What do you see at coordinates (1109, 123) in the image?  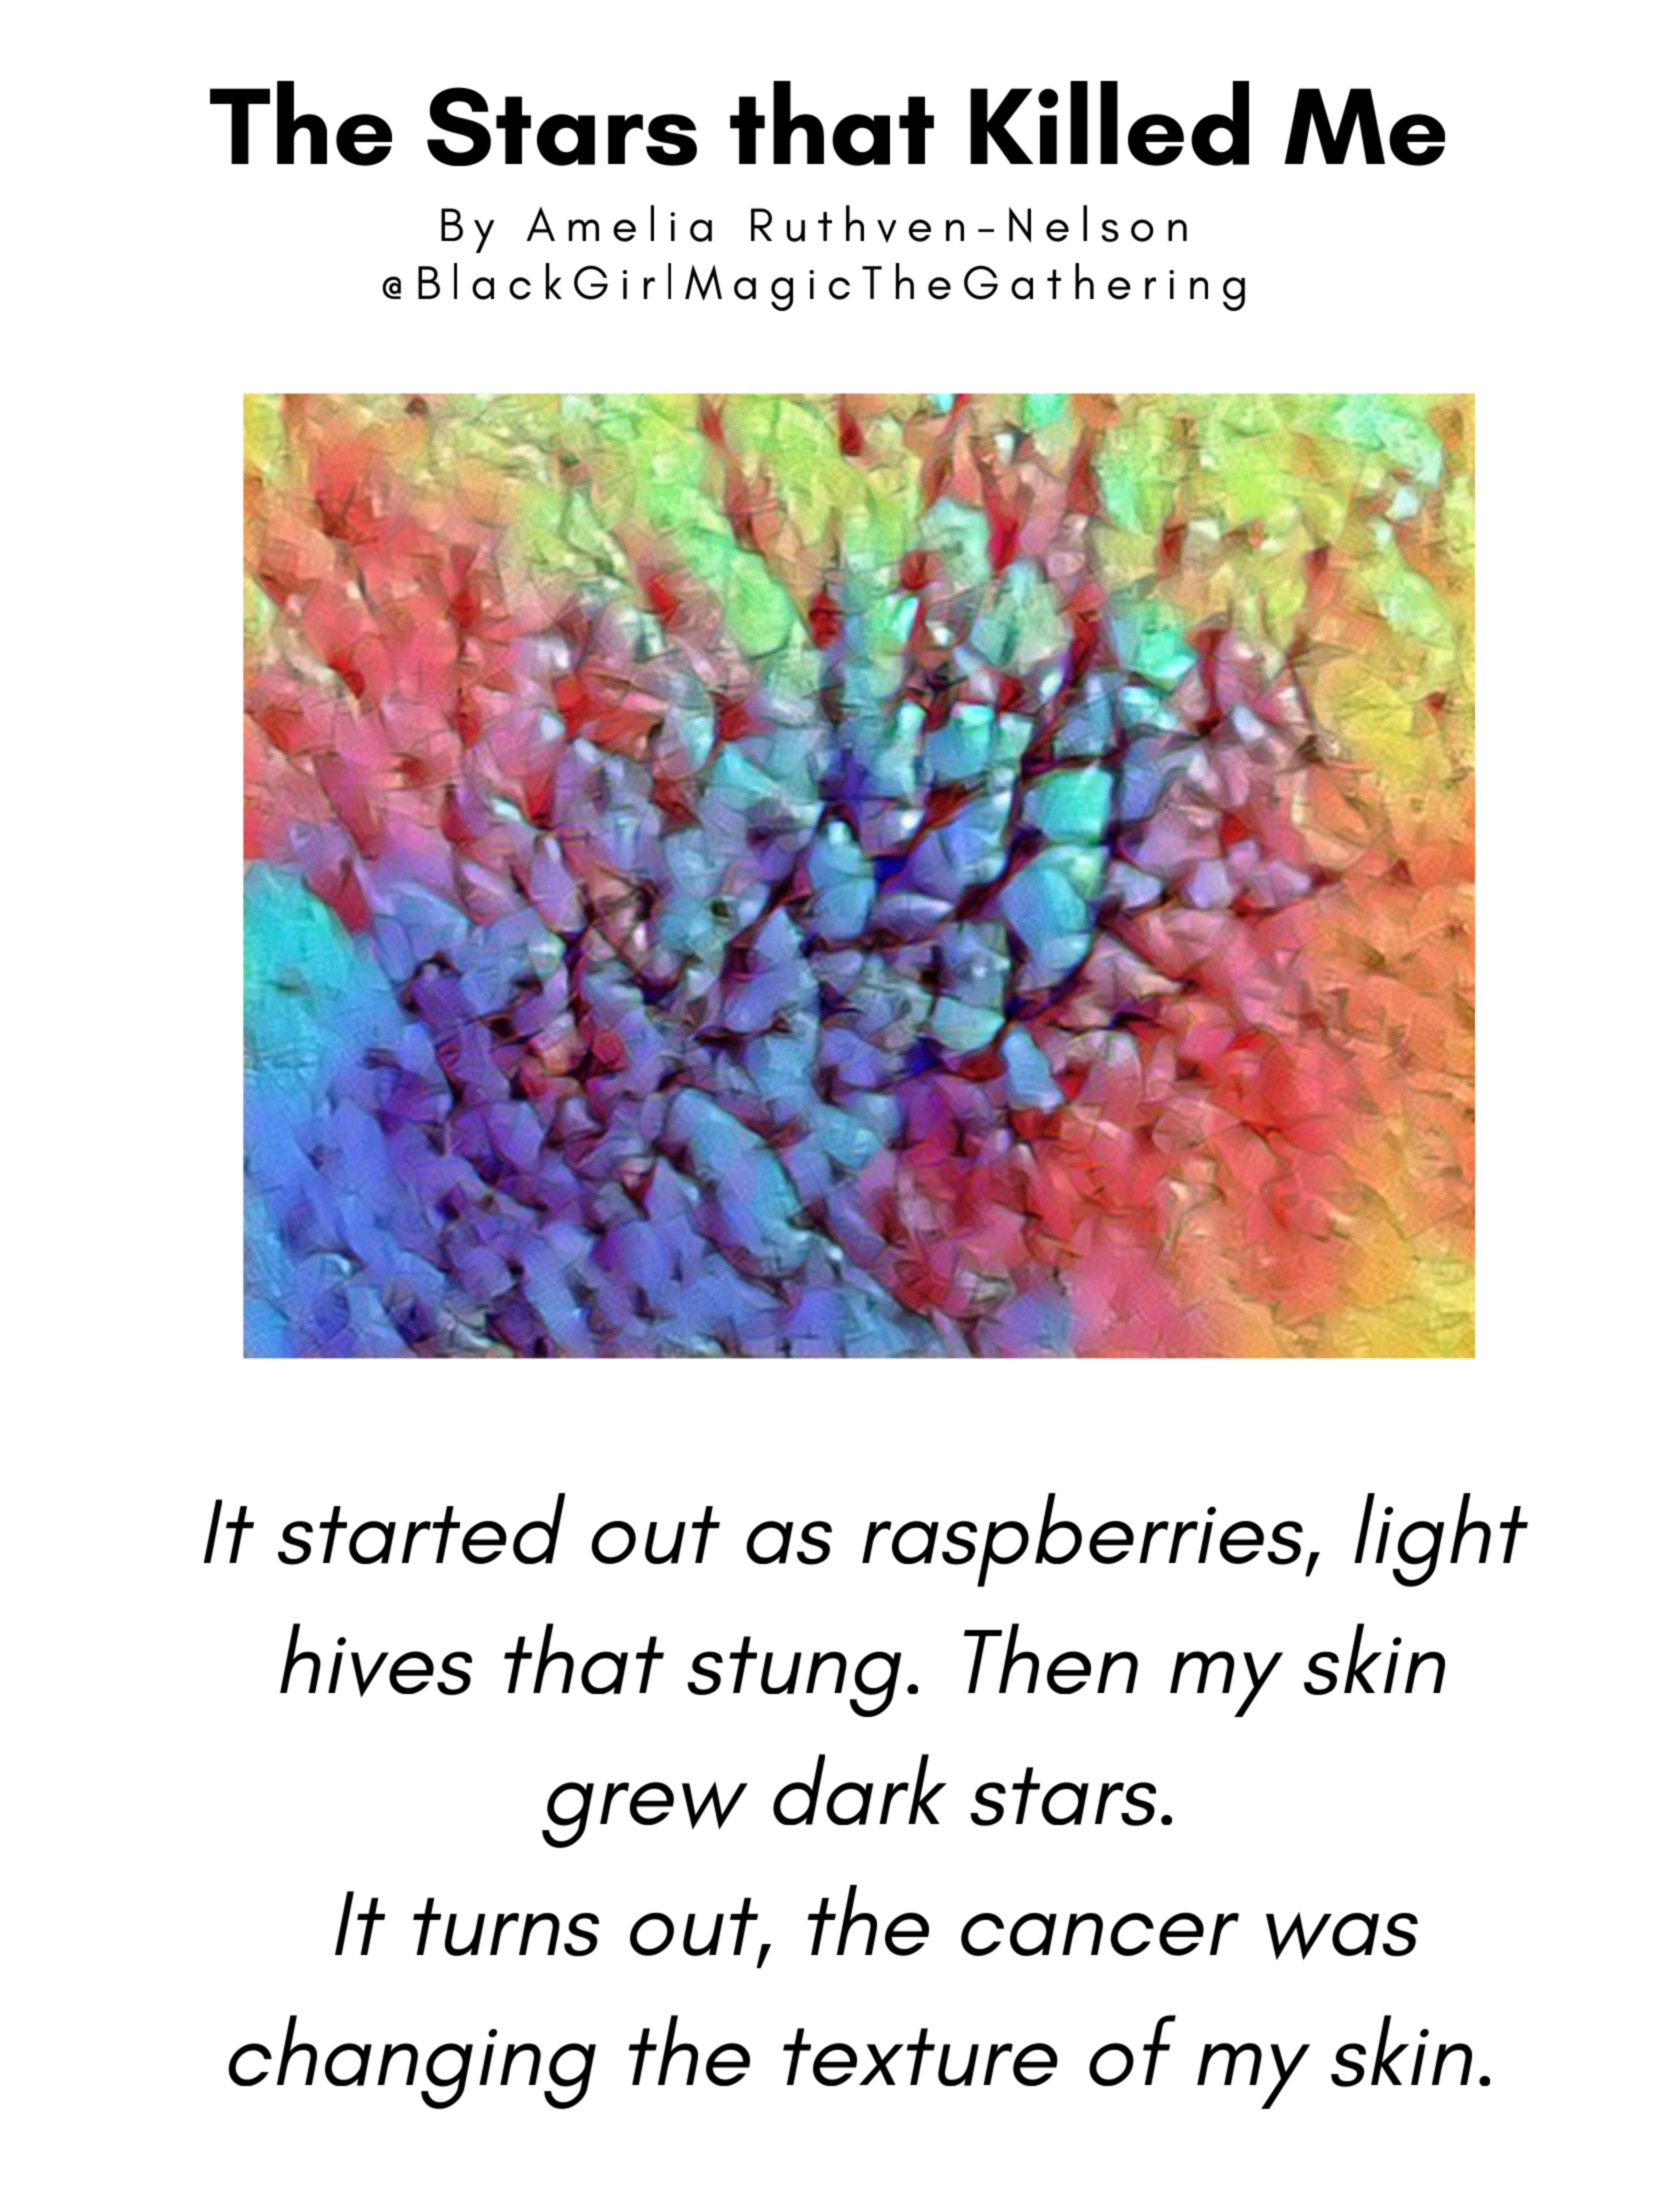 I see `Killed` at bounding box center [1109, 123].
